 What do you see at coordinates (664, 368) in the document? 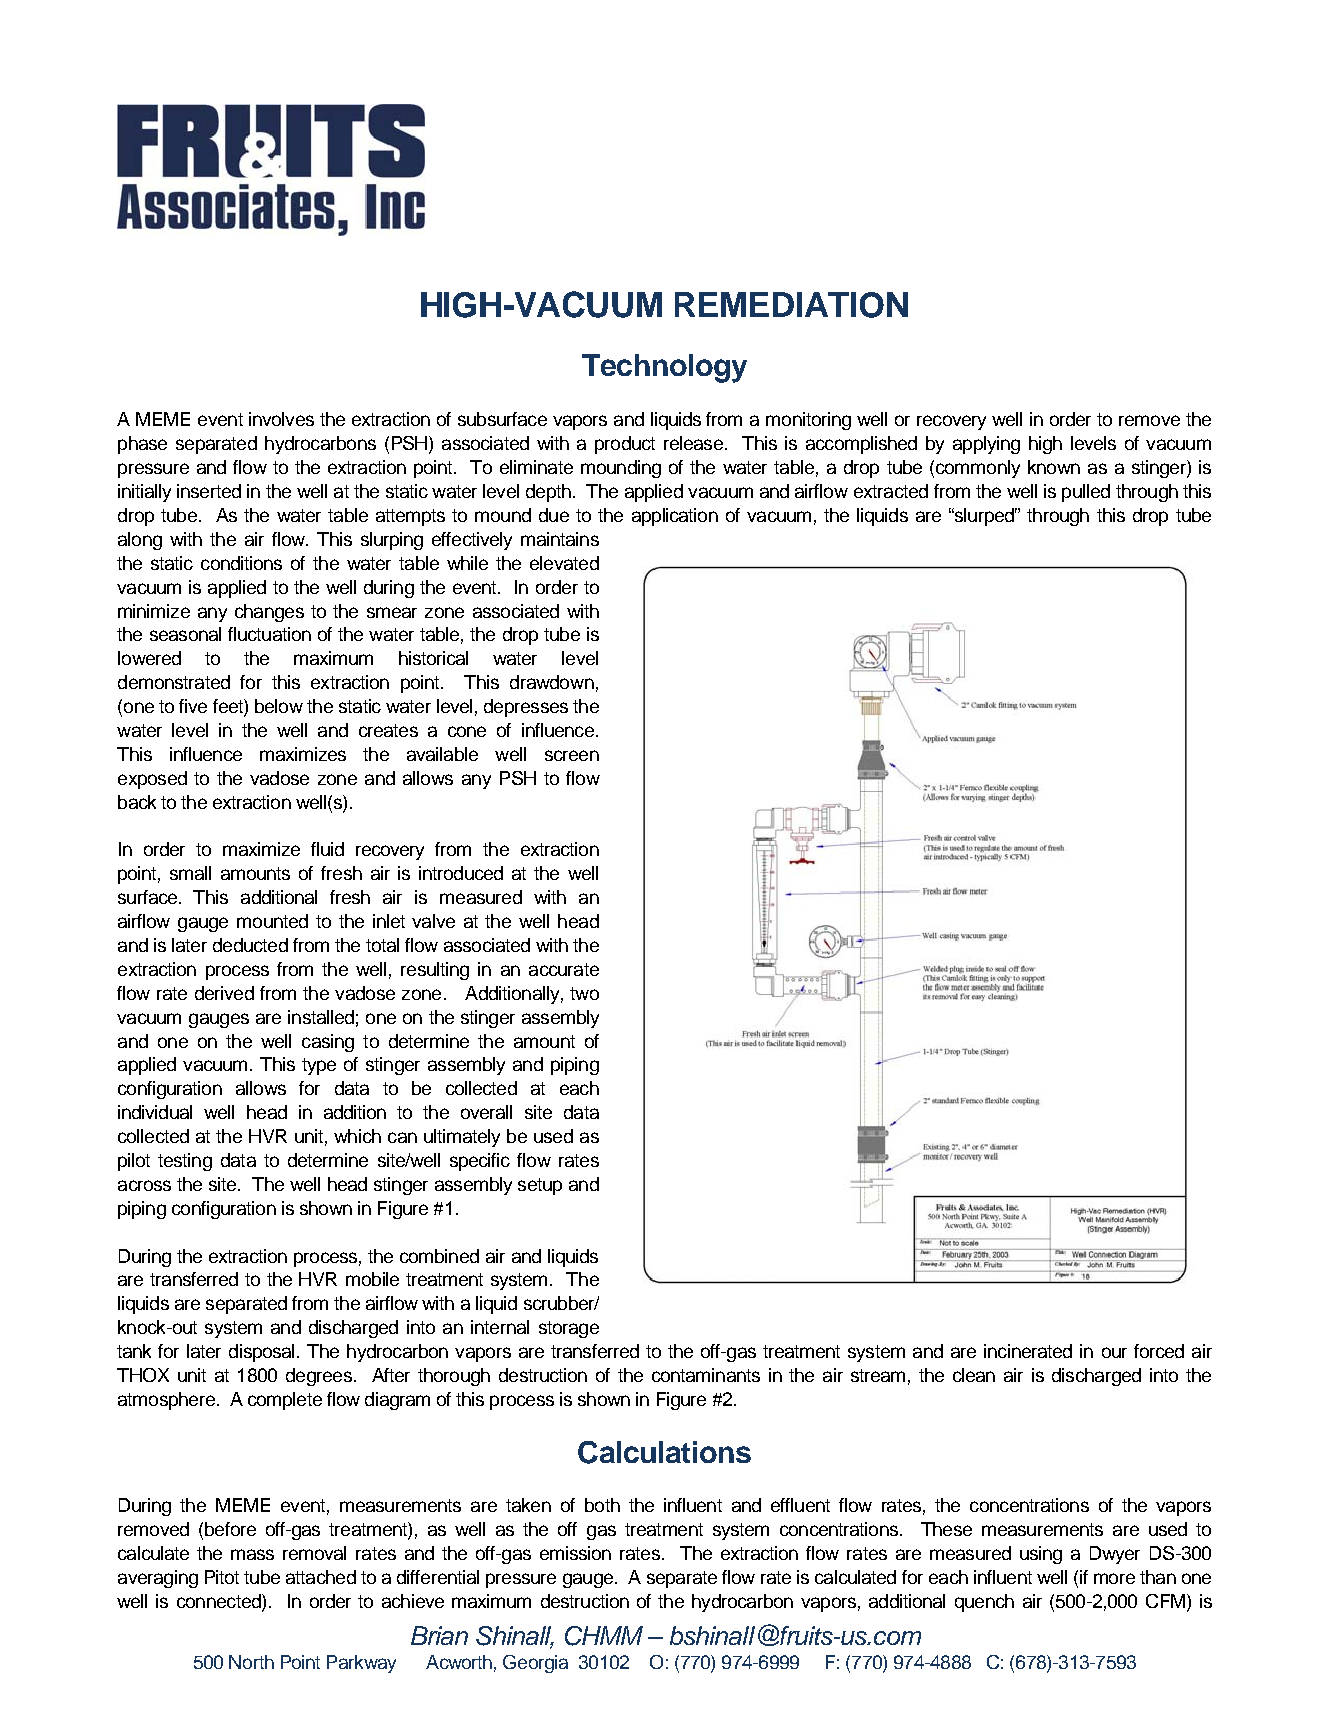
I see `Technology` at bounding box center [664, 368].
